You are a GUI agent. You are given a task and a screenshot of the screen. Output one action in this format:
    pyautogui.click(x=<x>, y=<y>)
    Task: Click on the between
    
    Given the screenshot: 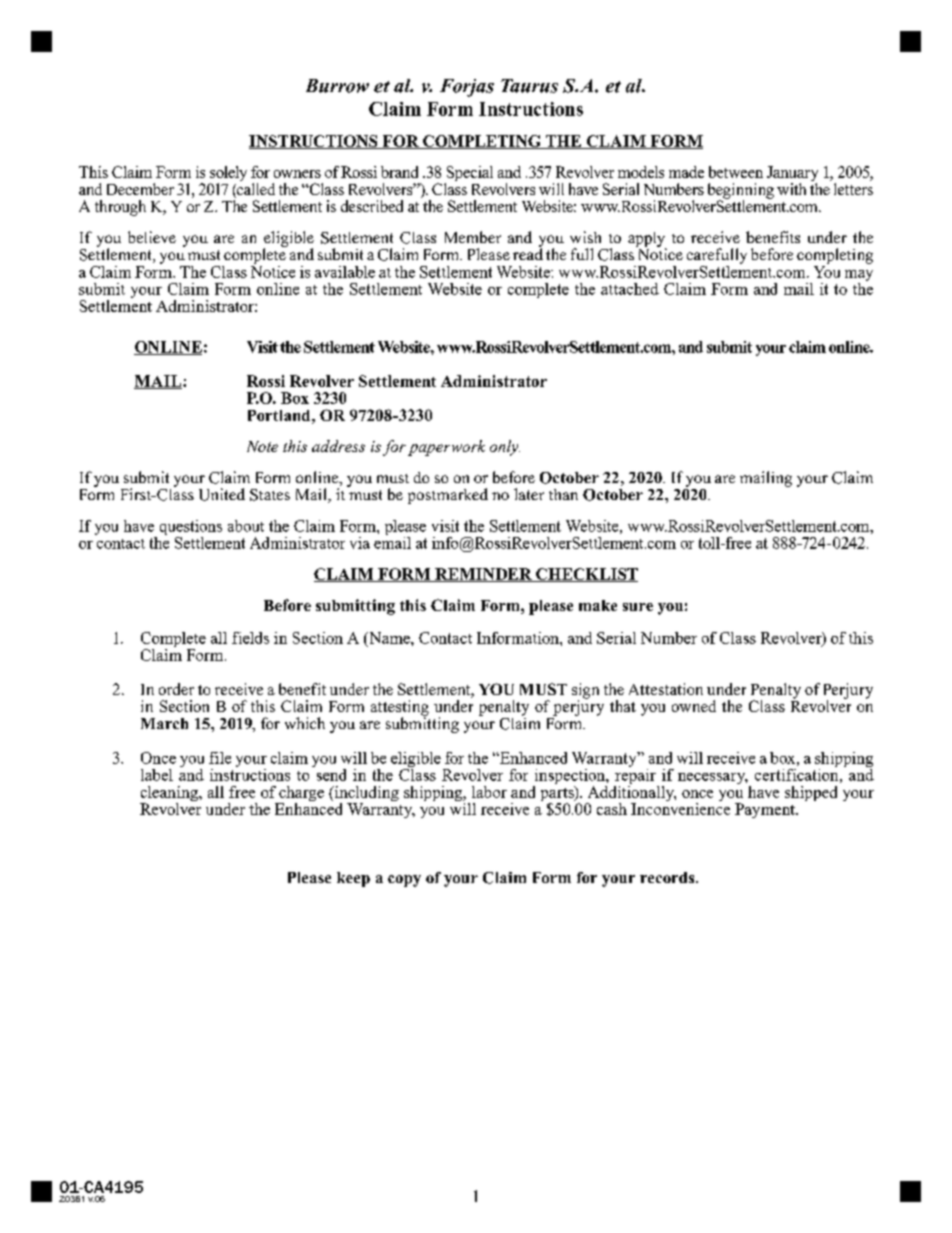 What is the action you would take?
    pyautogui.click(x=736, y=172)
